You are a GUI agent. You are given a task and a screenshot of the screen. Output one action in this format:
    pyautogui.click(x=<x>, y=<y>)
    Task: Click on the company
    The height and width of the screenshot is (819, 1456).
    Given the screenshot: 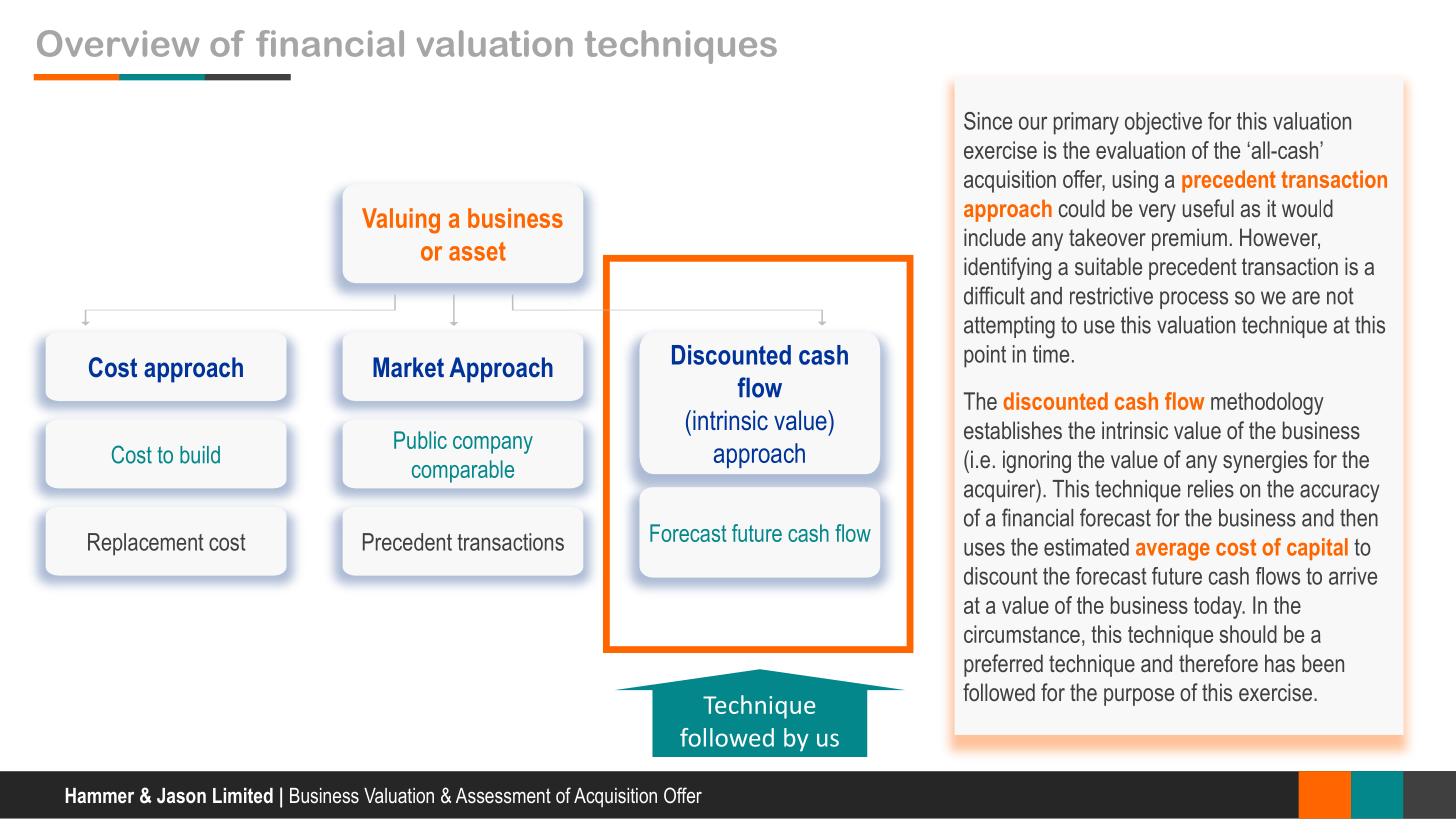 What is the action you would take?
    pyautogui.click(x=493, y=445)
